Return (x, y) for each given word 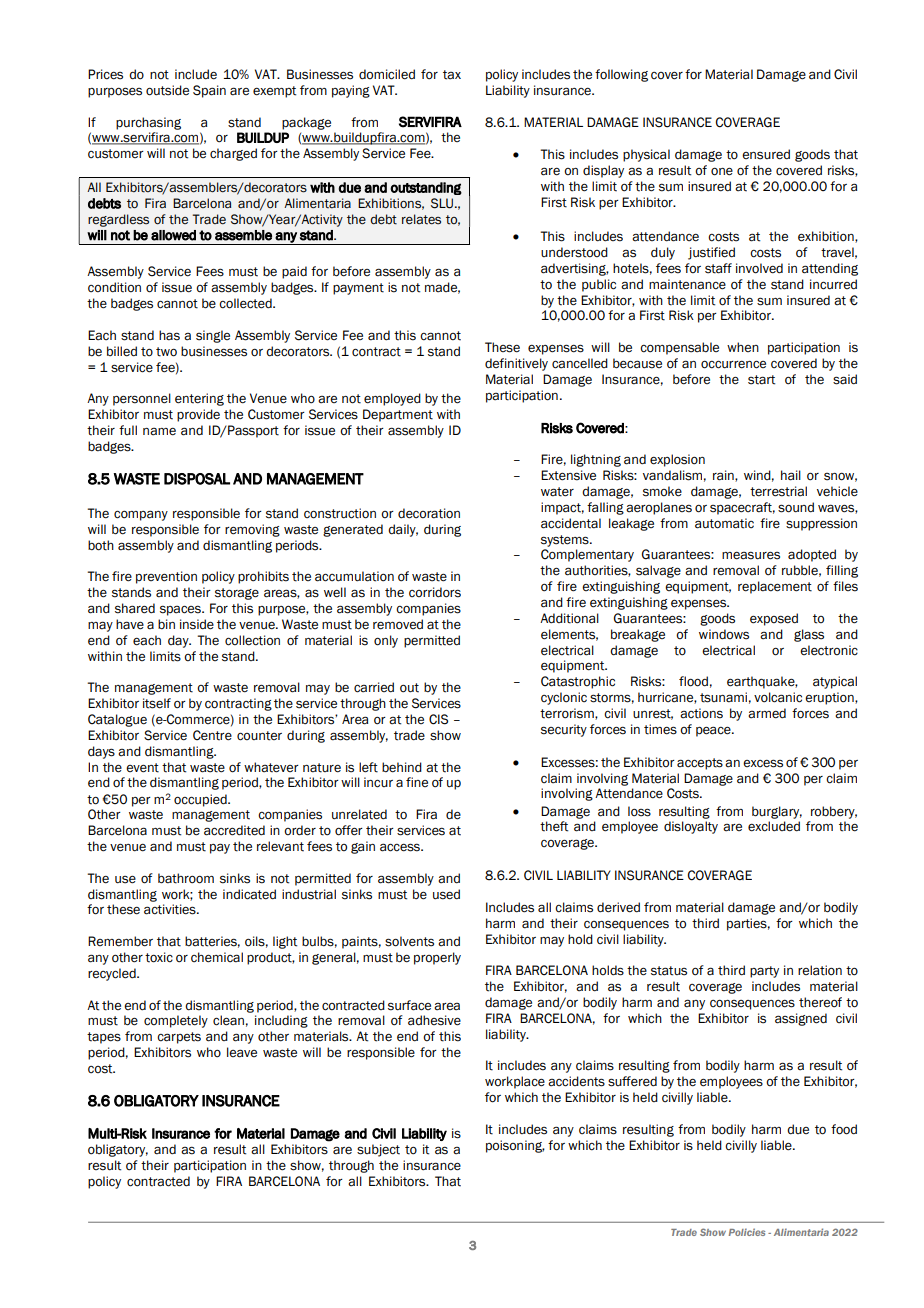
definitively (516, 364)
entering (199, 399)
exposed (774, 619)
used (446, 894)
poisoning (515, 1146)
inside (197, 624)
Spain (209, 91)
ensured (766, 154)
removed (398, 624)
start (761, 380)
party (764, 972)
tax (452, 75)
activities (171, 909)
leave (242, 1052)
